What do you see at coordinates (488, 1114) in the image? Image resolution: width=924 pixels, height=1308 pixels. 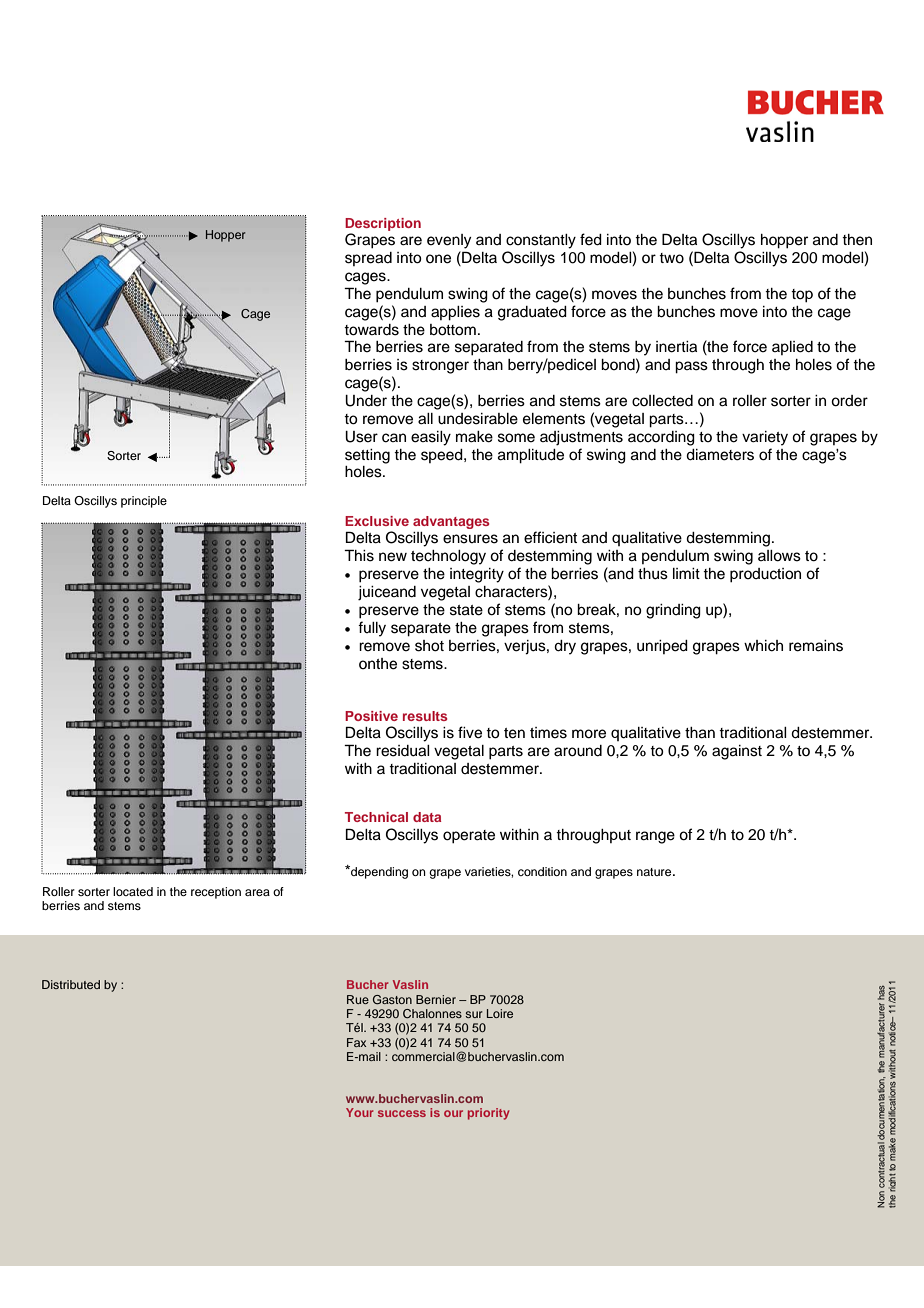 I see `priority` at bounding box center [488, 1114].
